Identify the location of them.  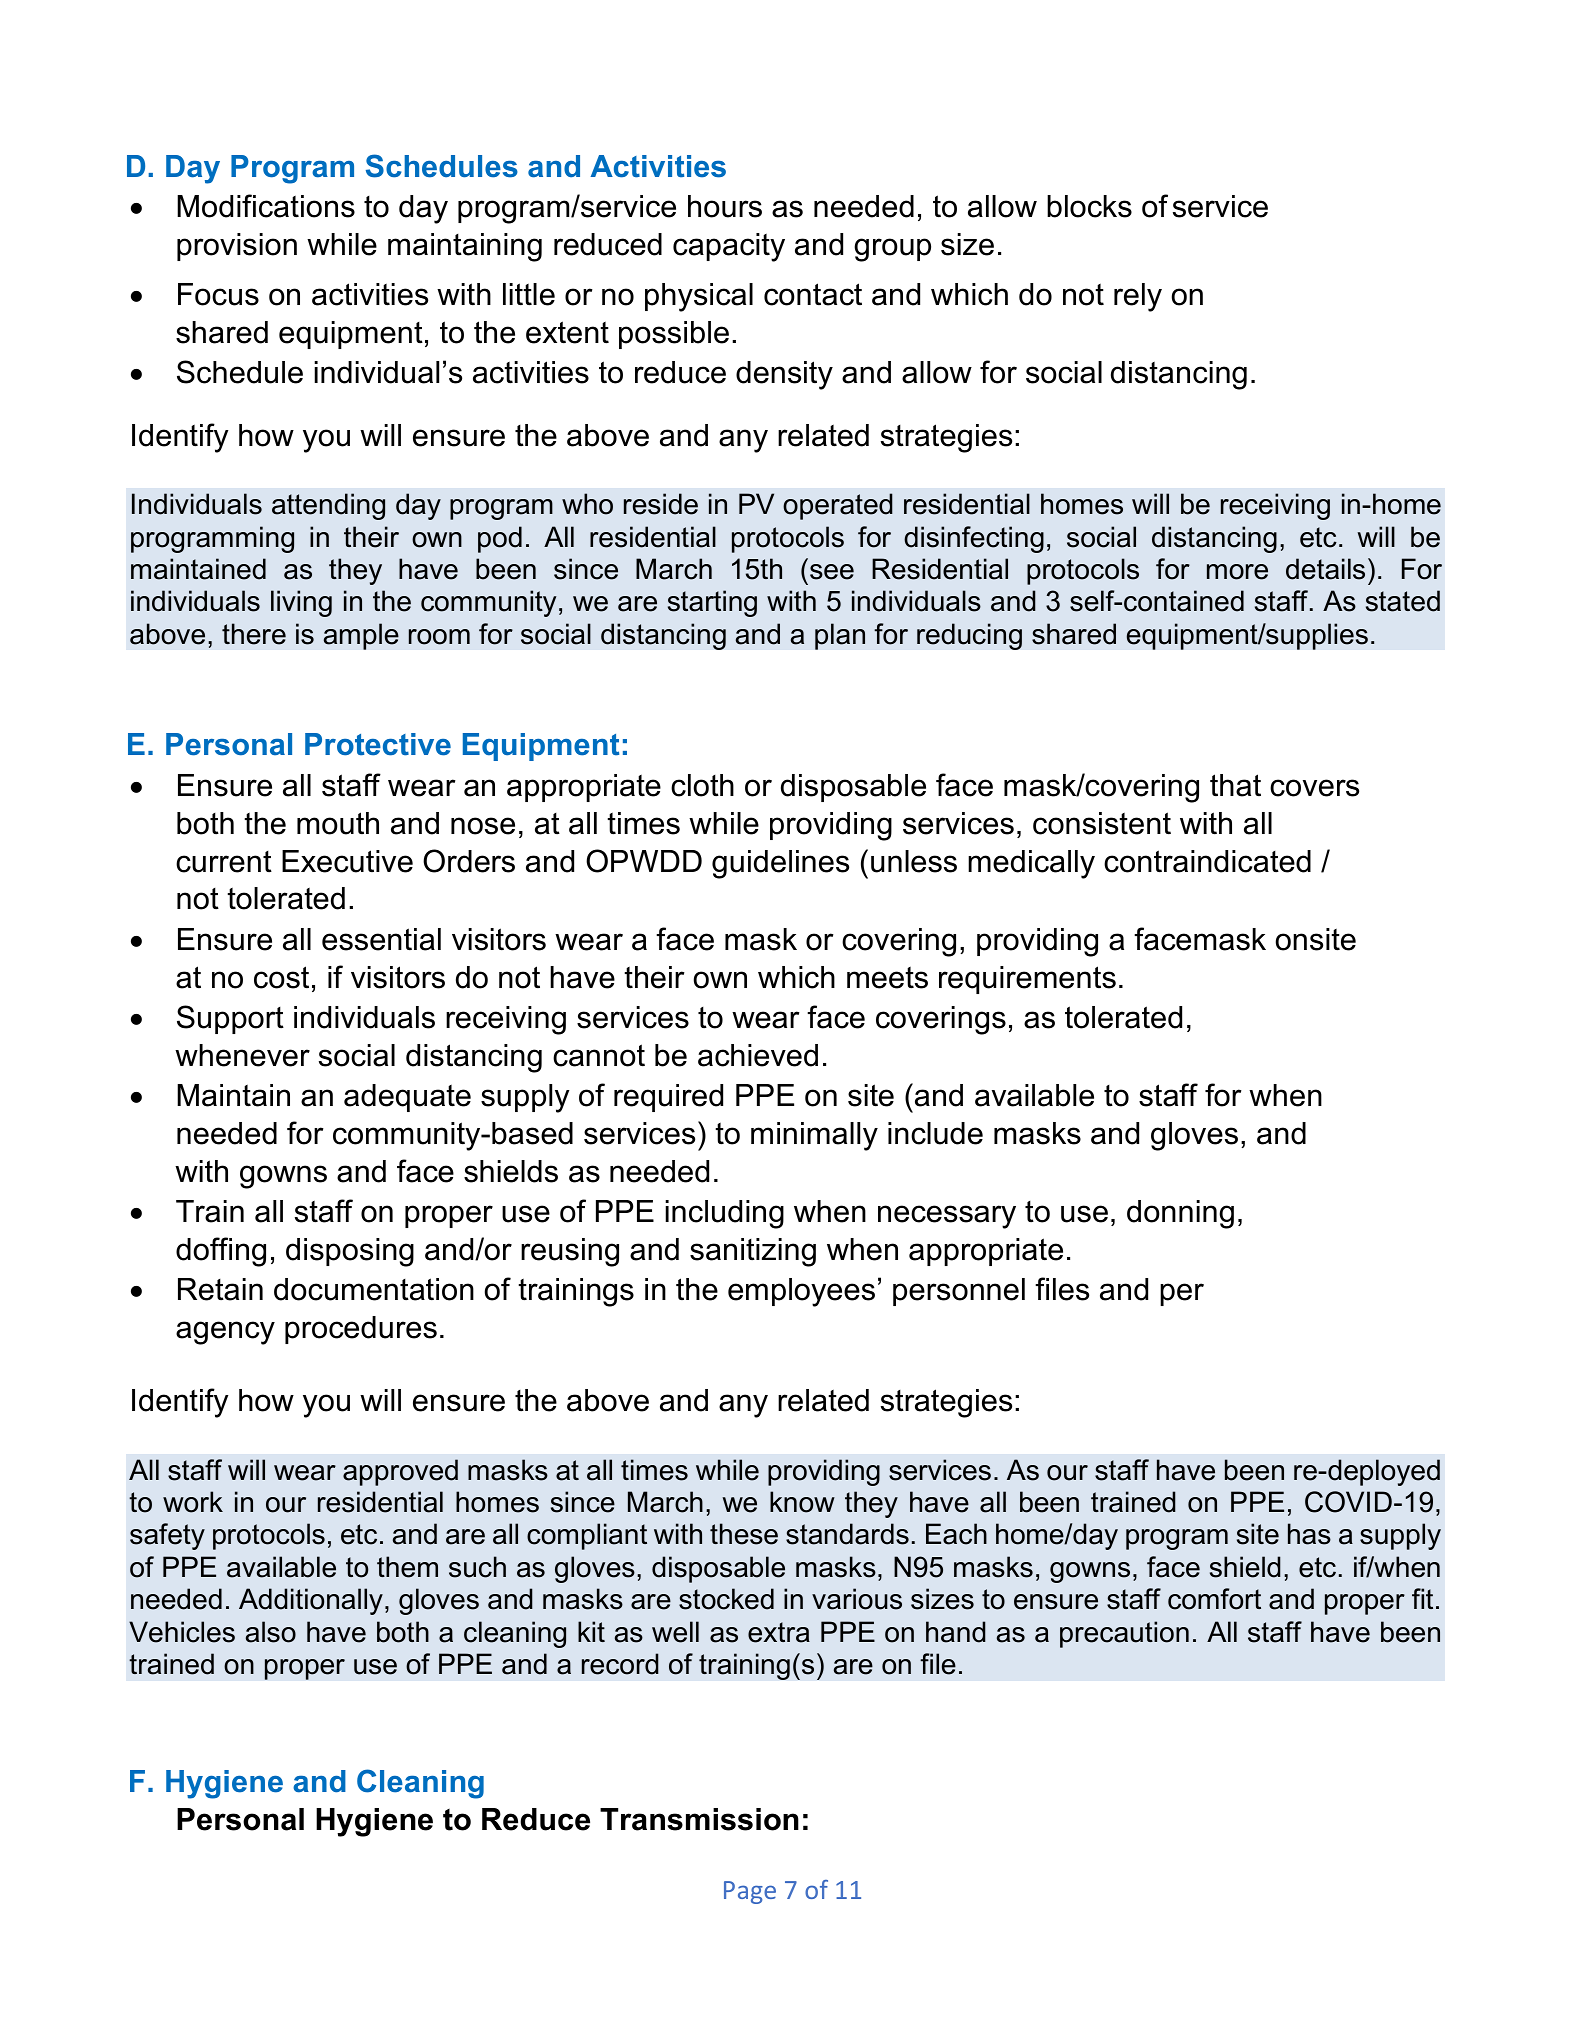
(407, 1567).
